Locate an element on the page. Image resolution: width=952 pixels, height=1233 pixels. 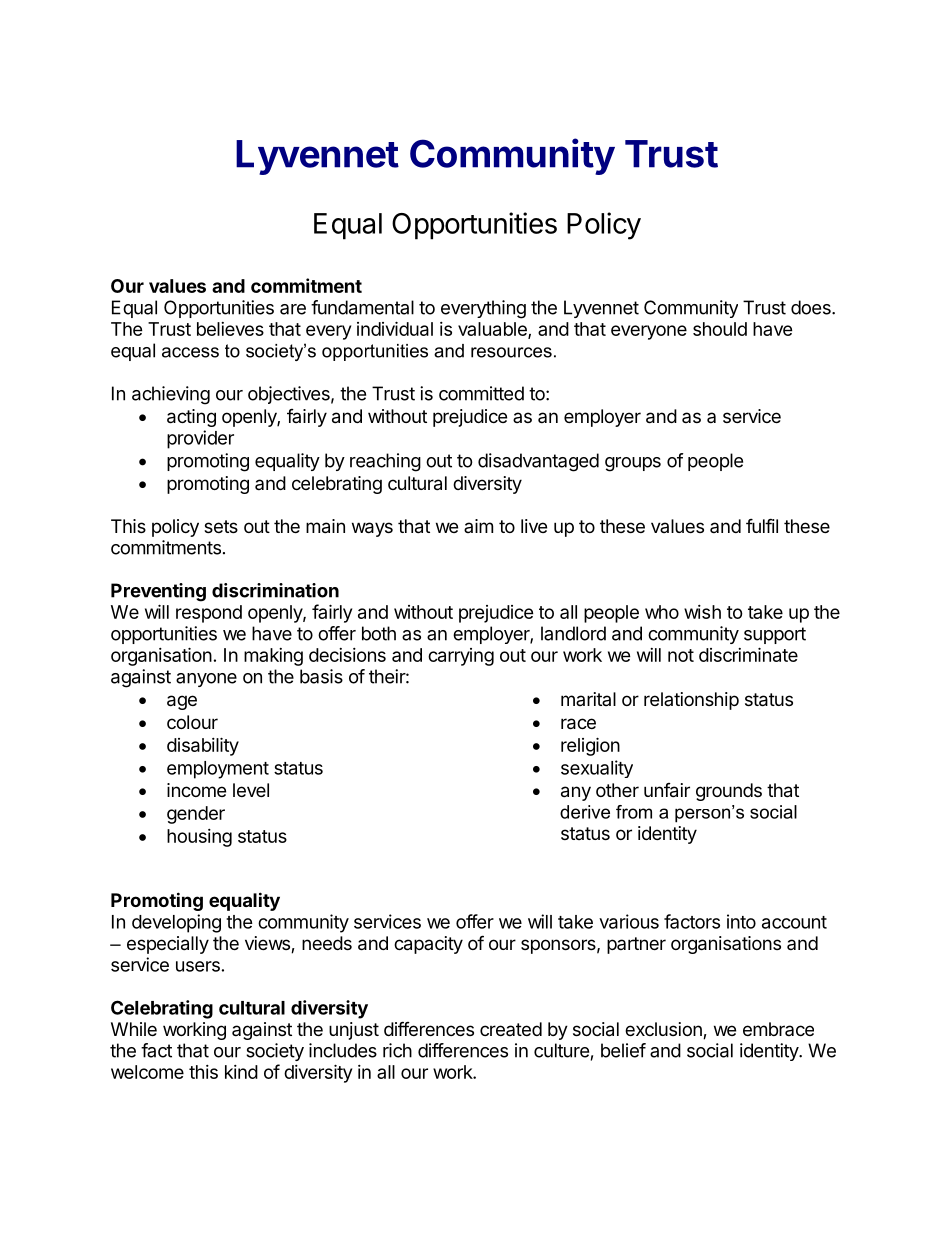
derive is located at coordinates (585, 812).
